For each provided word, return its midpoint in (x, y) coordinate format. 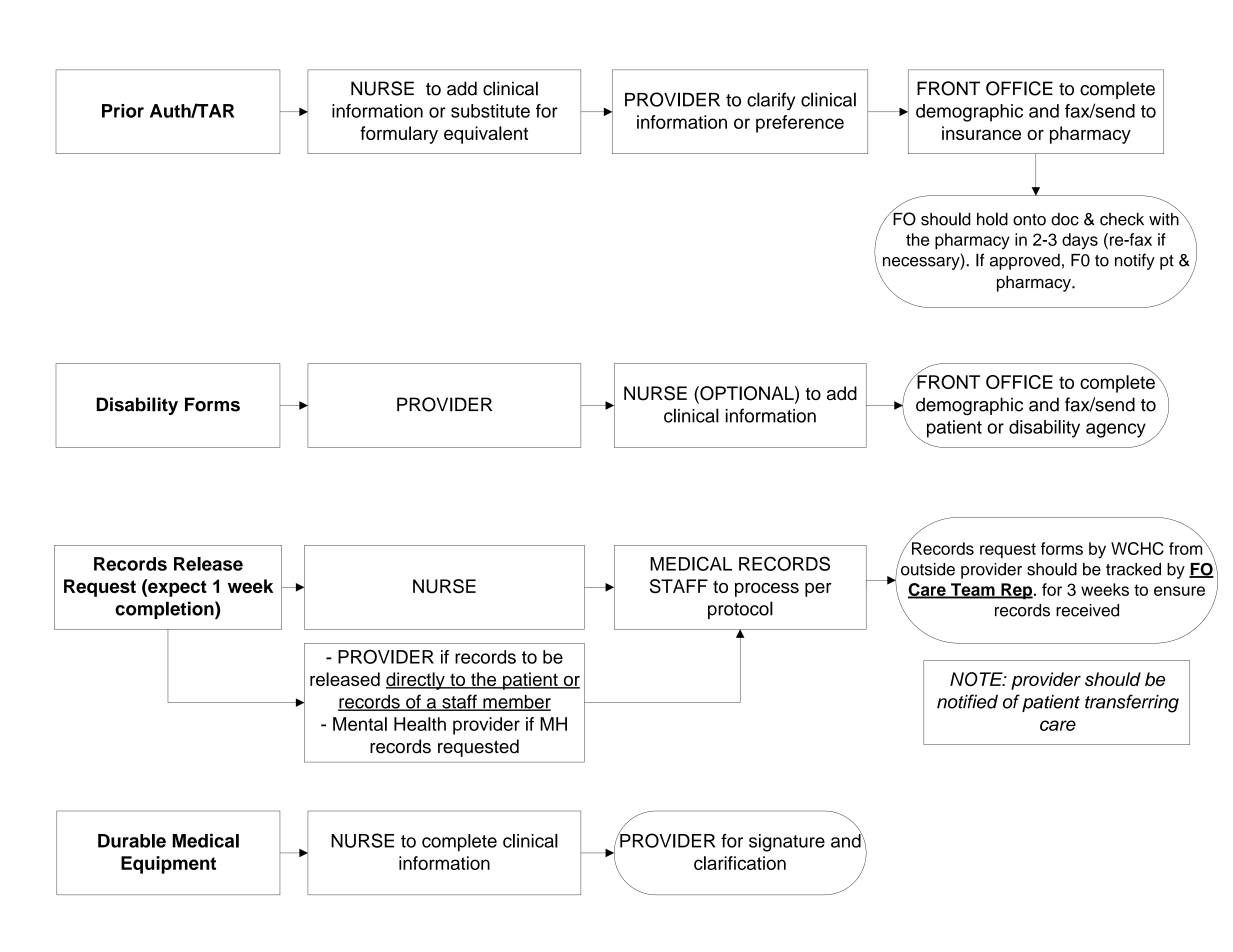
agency (1116, 430)
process (767, 590)
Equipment (168, 865)
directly (416, 681)
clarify (771, 101)
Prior (123, 111)
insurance (981, 133)
